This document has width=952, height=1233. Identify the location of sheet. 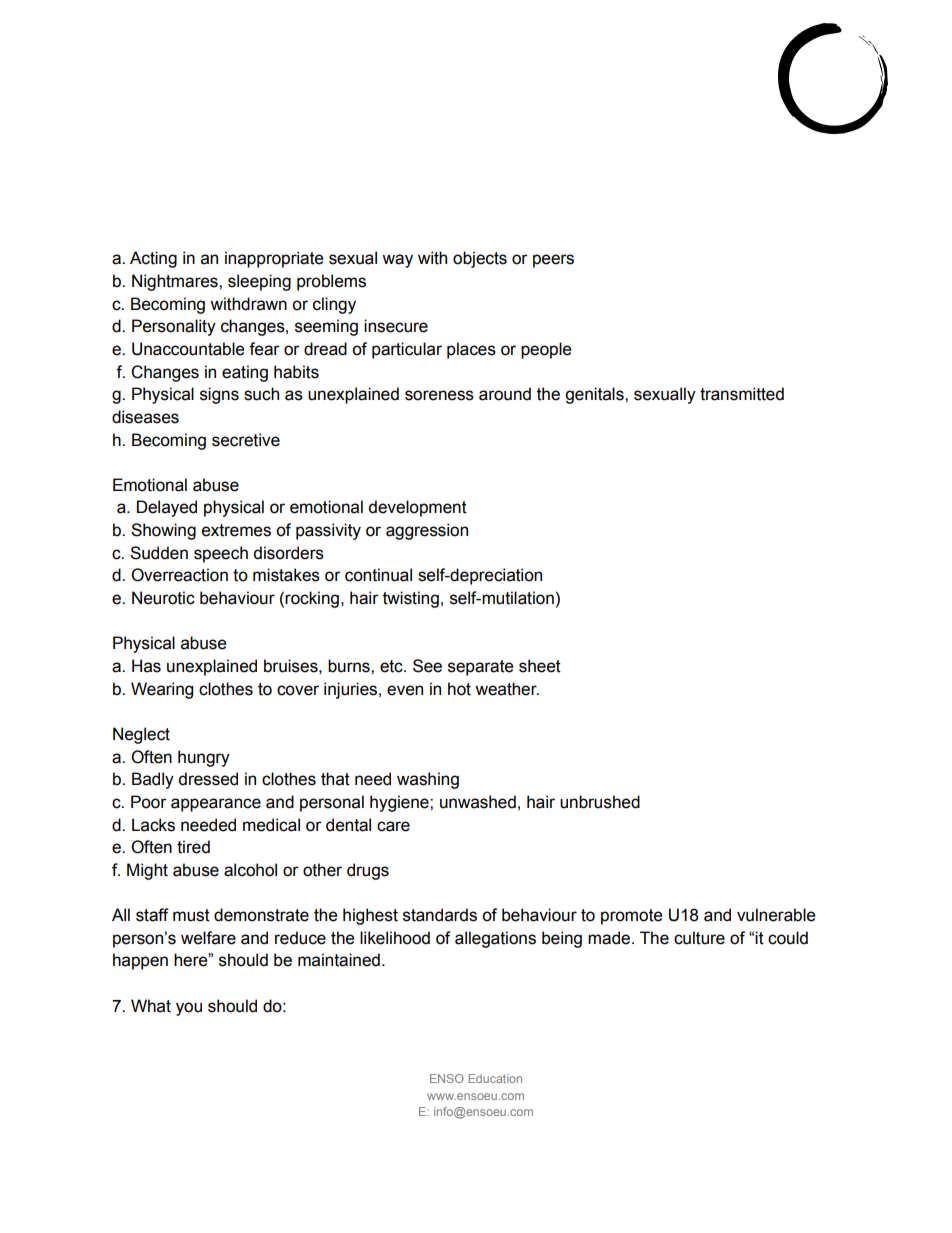
(540, 666).
